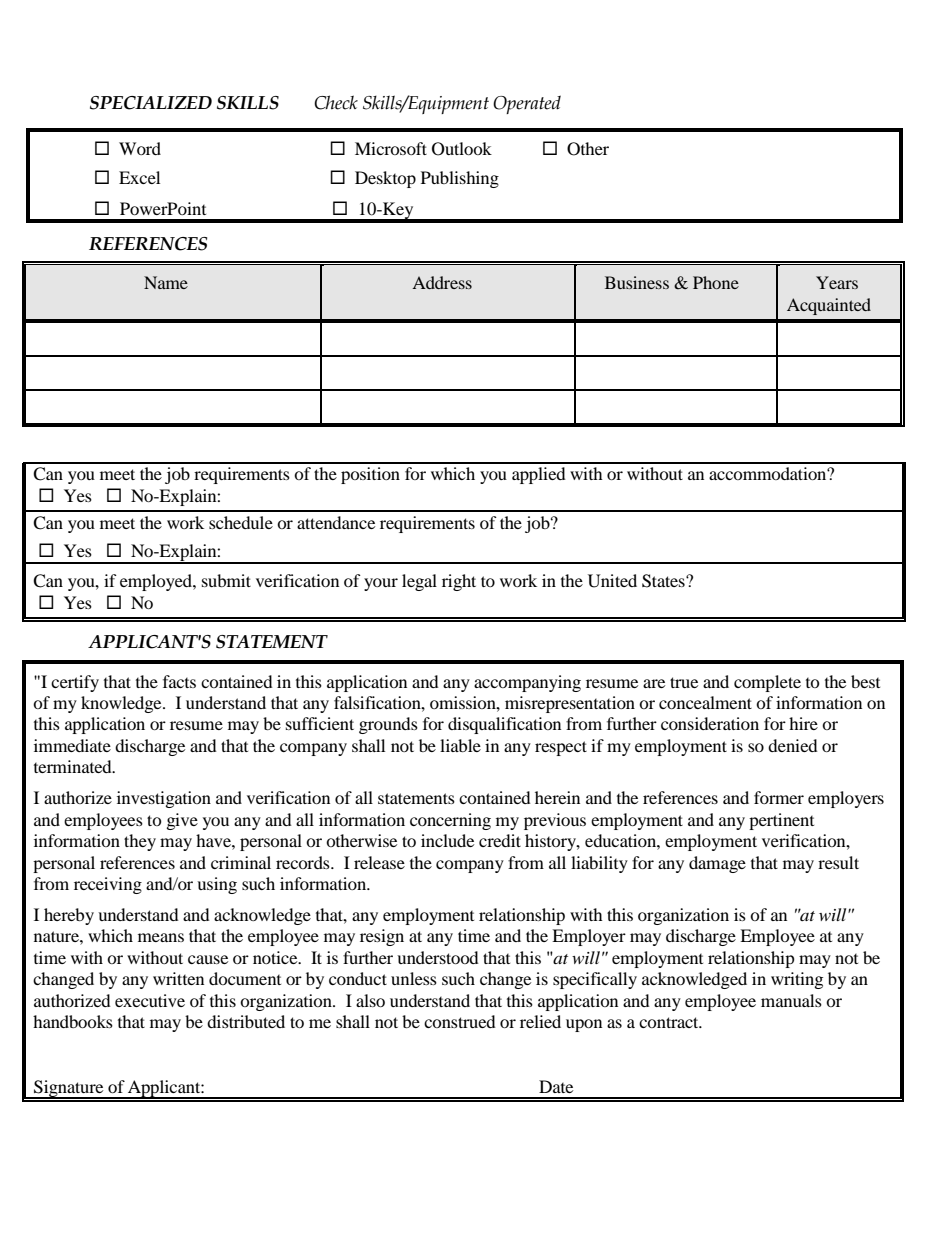 The height and width of the page is (1233, 952). I want to click on right, so click(459, 582).
